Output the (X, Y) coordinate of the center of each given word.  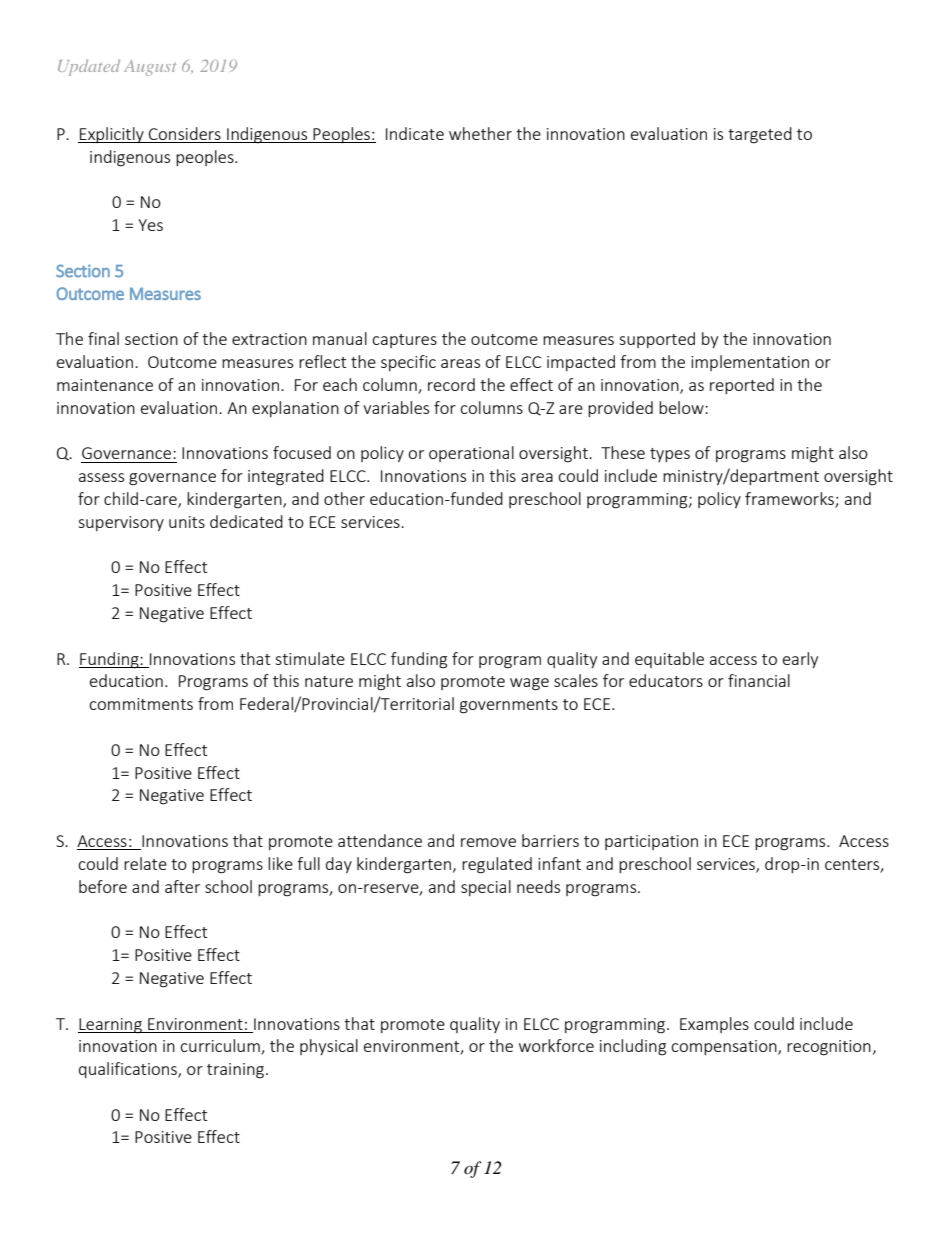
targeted (760, 135)
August (150, 68)
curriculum (221, 1047)
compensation (725, 1047)
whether (480, 133)
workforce (556, 1045)
